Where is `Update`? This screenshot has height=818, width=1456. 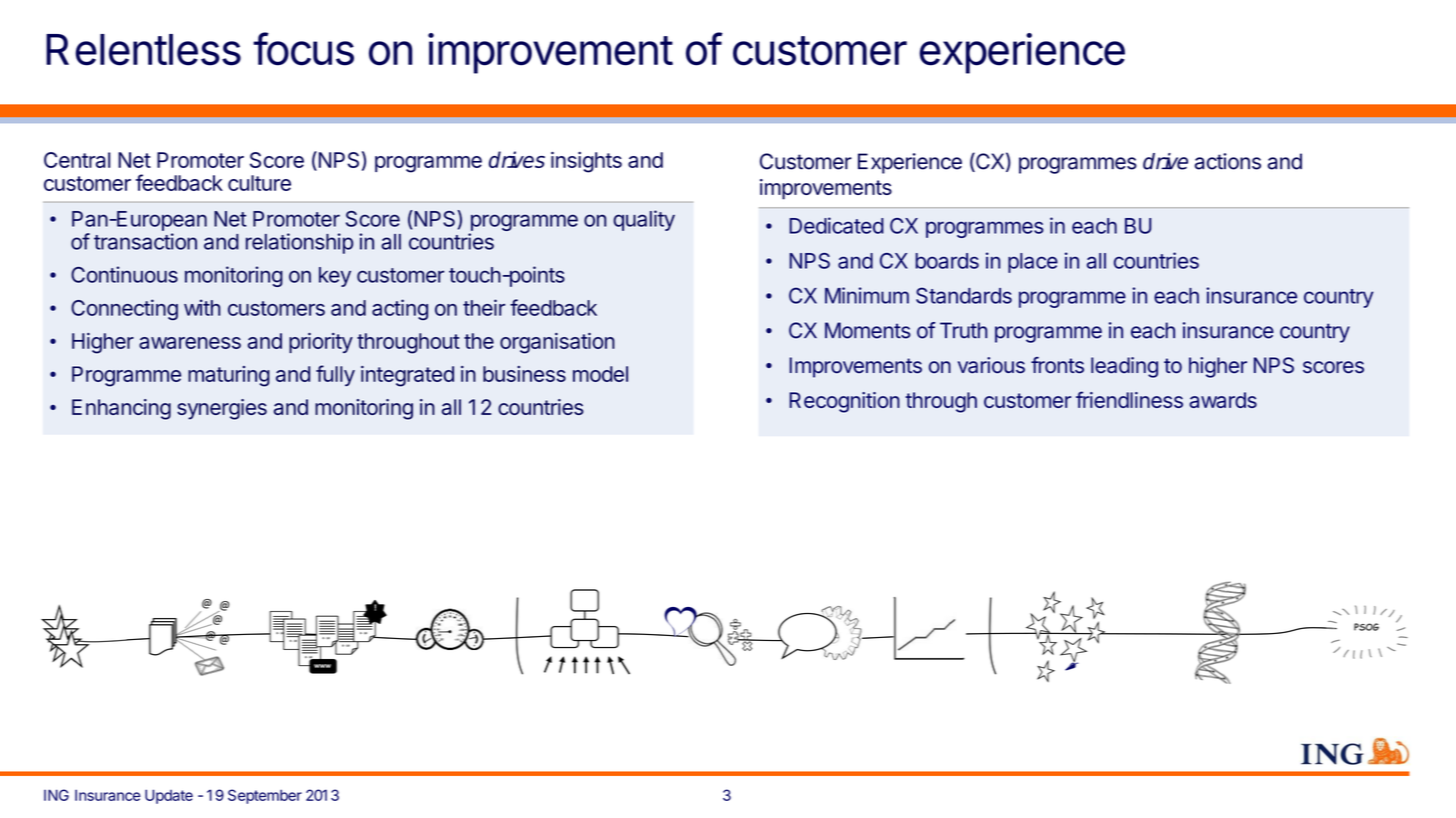 Update is located at coordinates (169, 796).
